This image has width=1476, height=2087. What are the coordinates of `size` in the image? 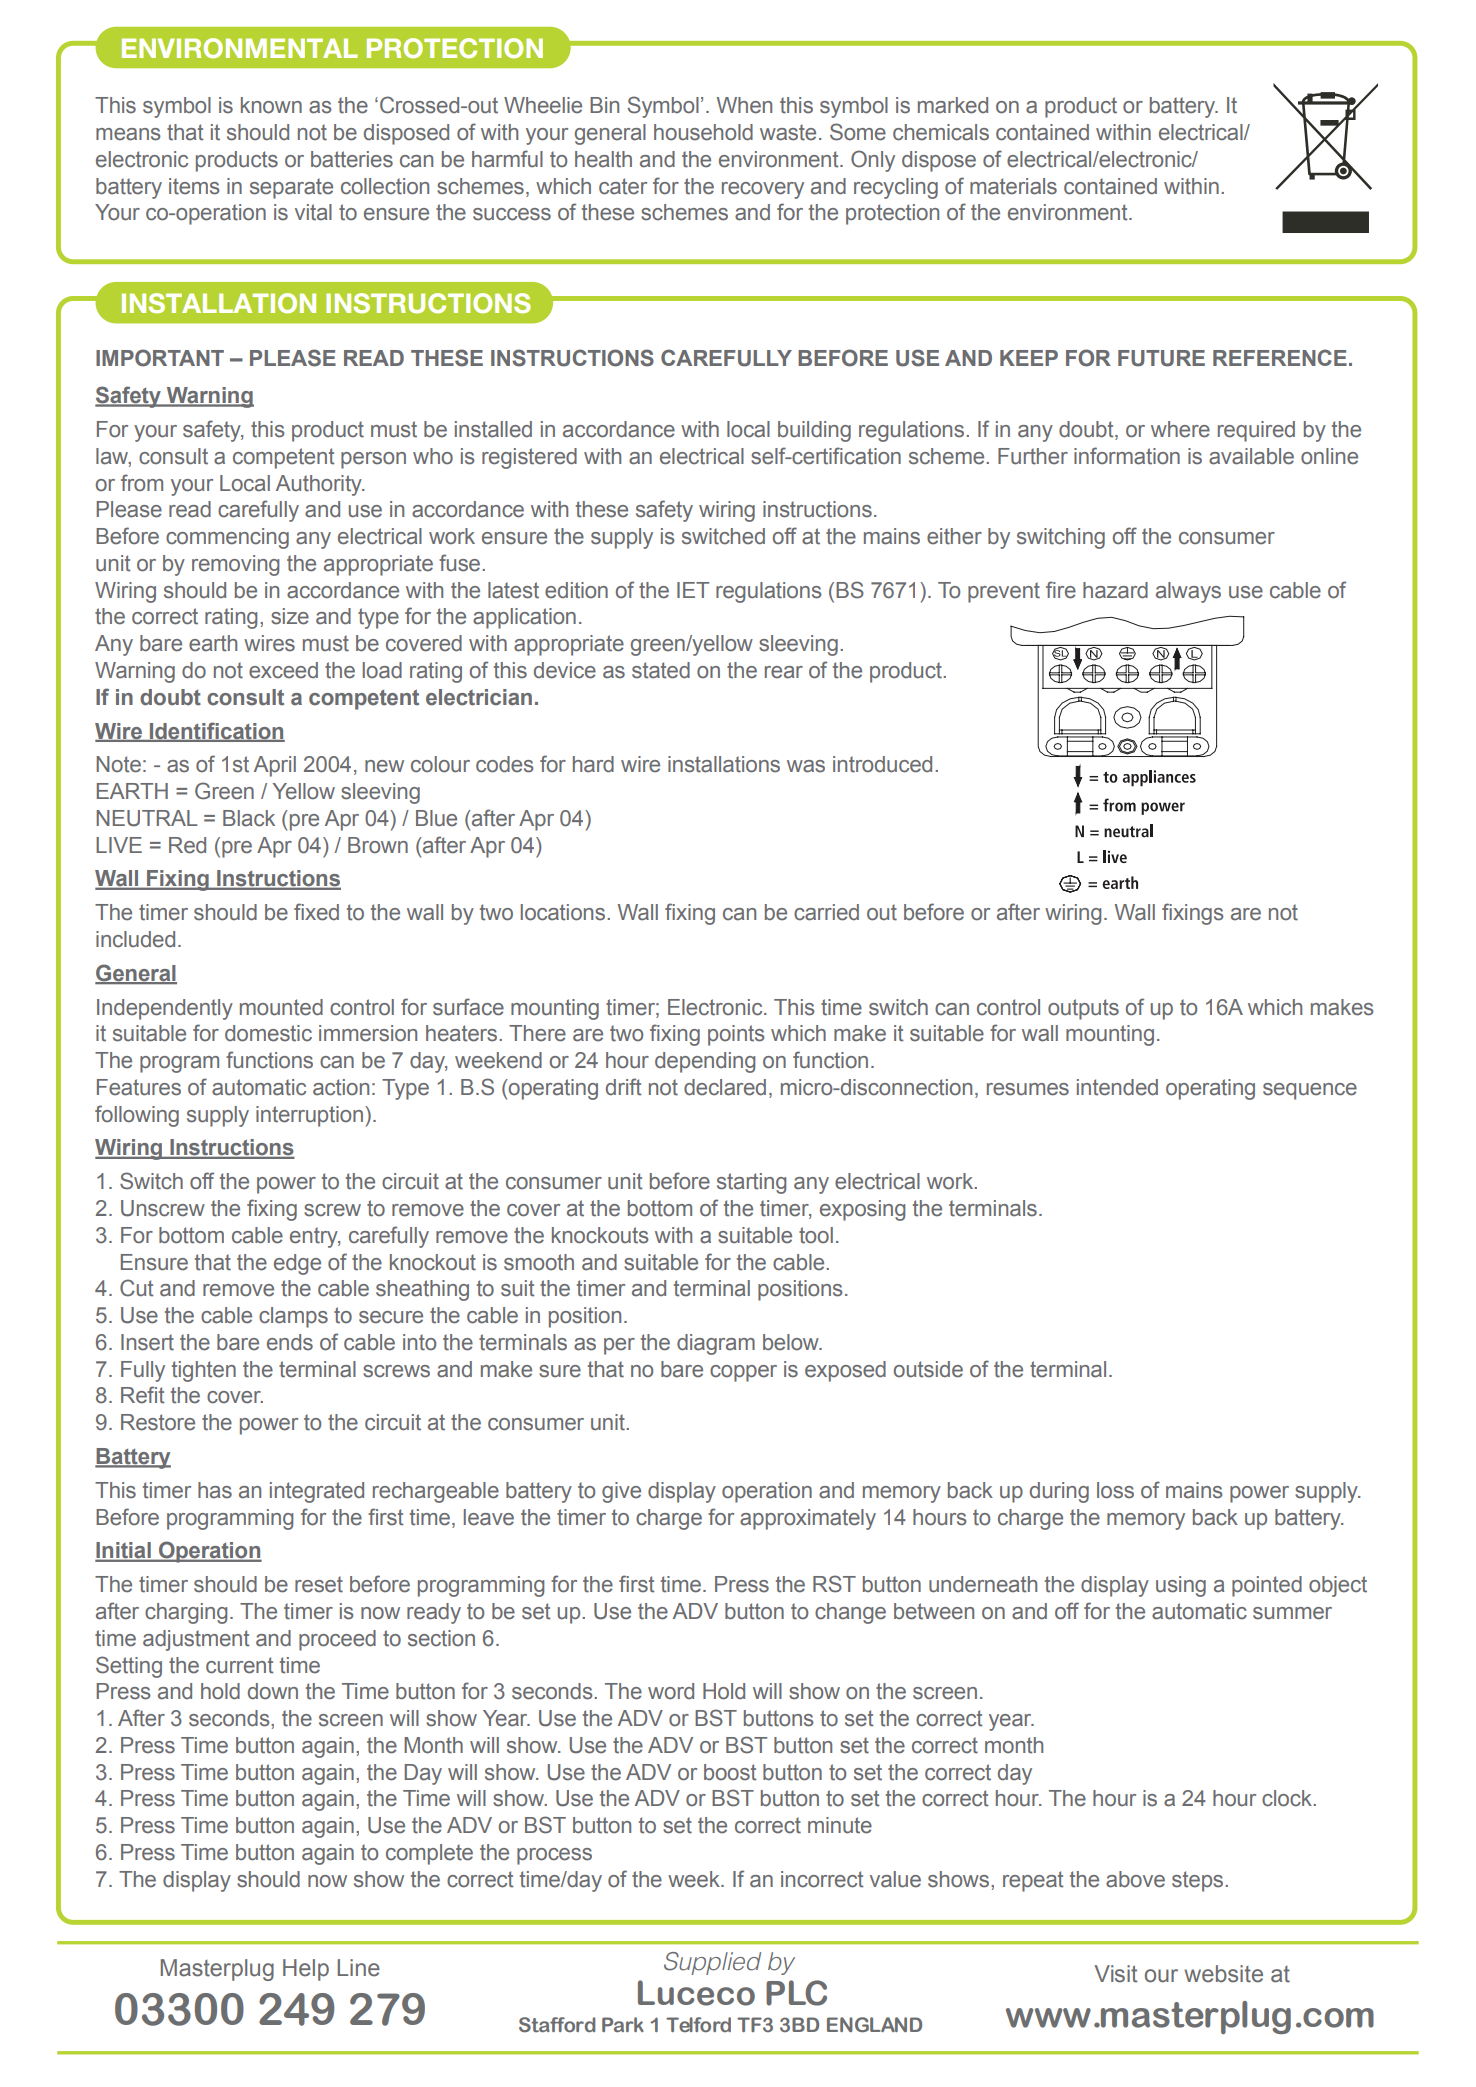 It's located at (290, 616).
